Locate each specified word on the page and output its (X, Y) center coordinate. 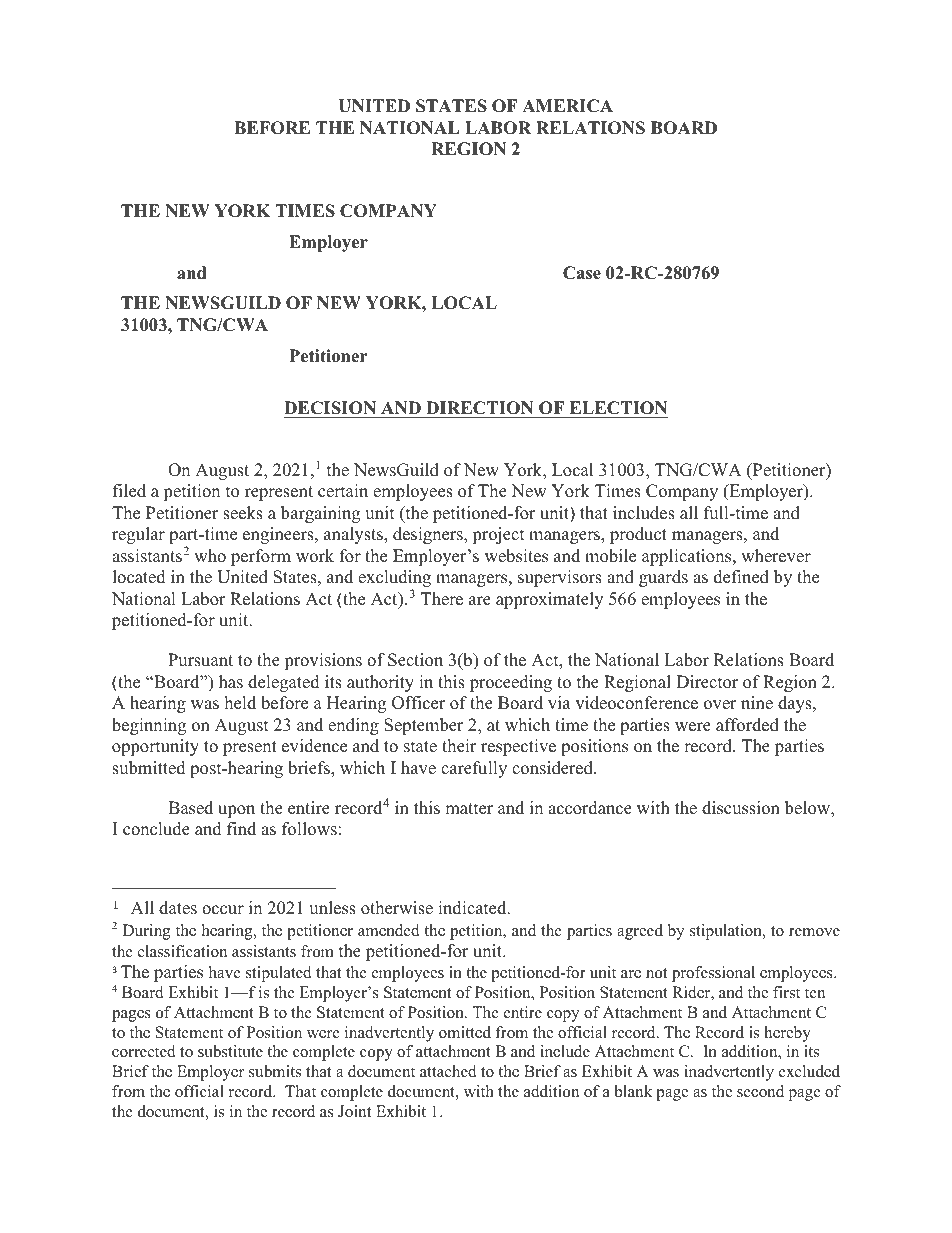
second (760, 1091)
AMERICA (567, 106)
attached (448, 1071)
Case (582, 273)
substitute (230, 1051)
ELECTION (618, 408)
